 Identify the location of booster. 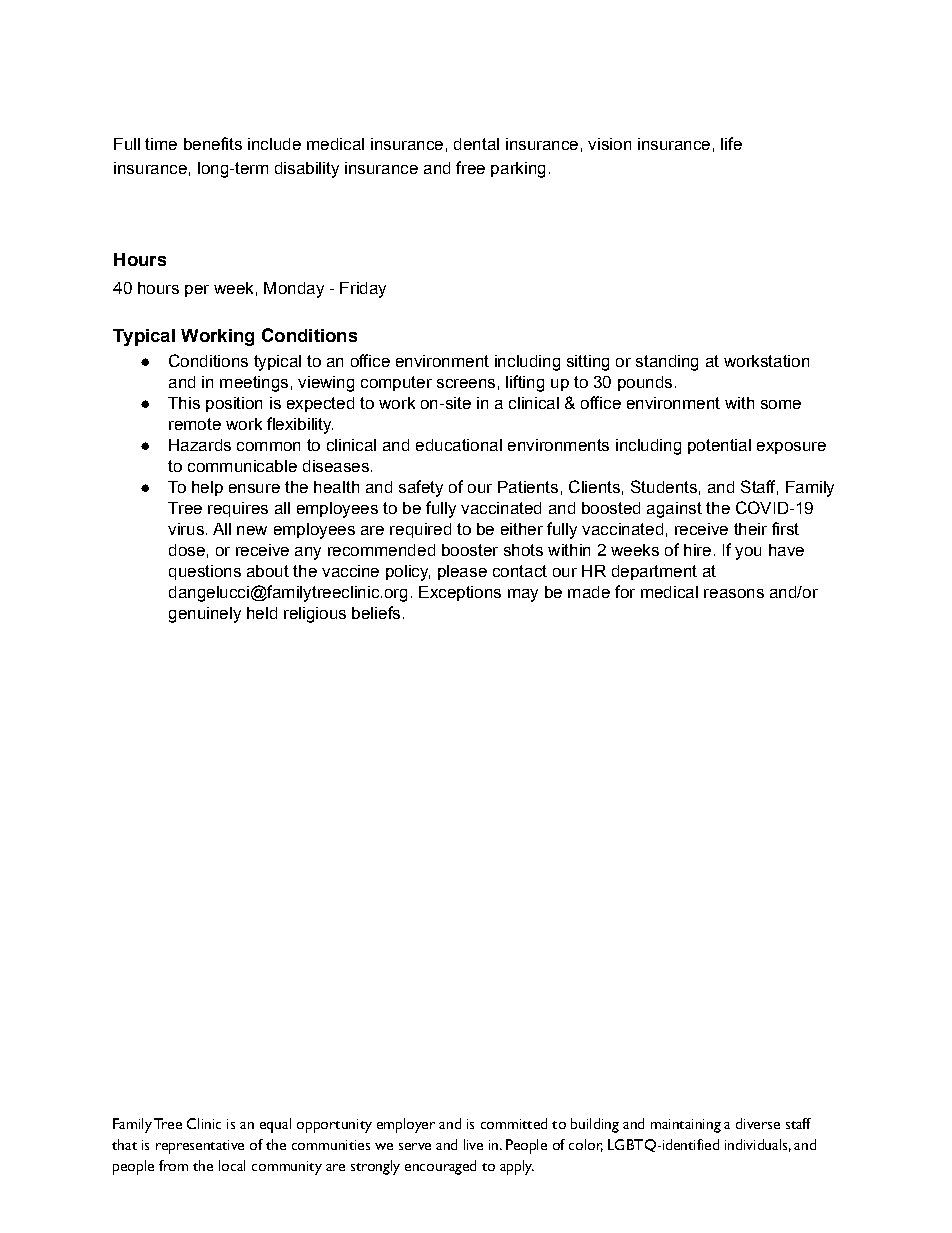
(470, 550).
